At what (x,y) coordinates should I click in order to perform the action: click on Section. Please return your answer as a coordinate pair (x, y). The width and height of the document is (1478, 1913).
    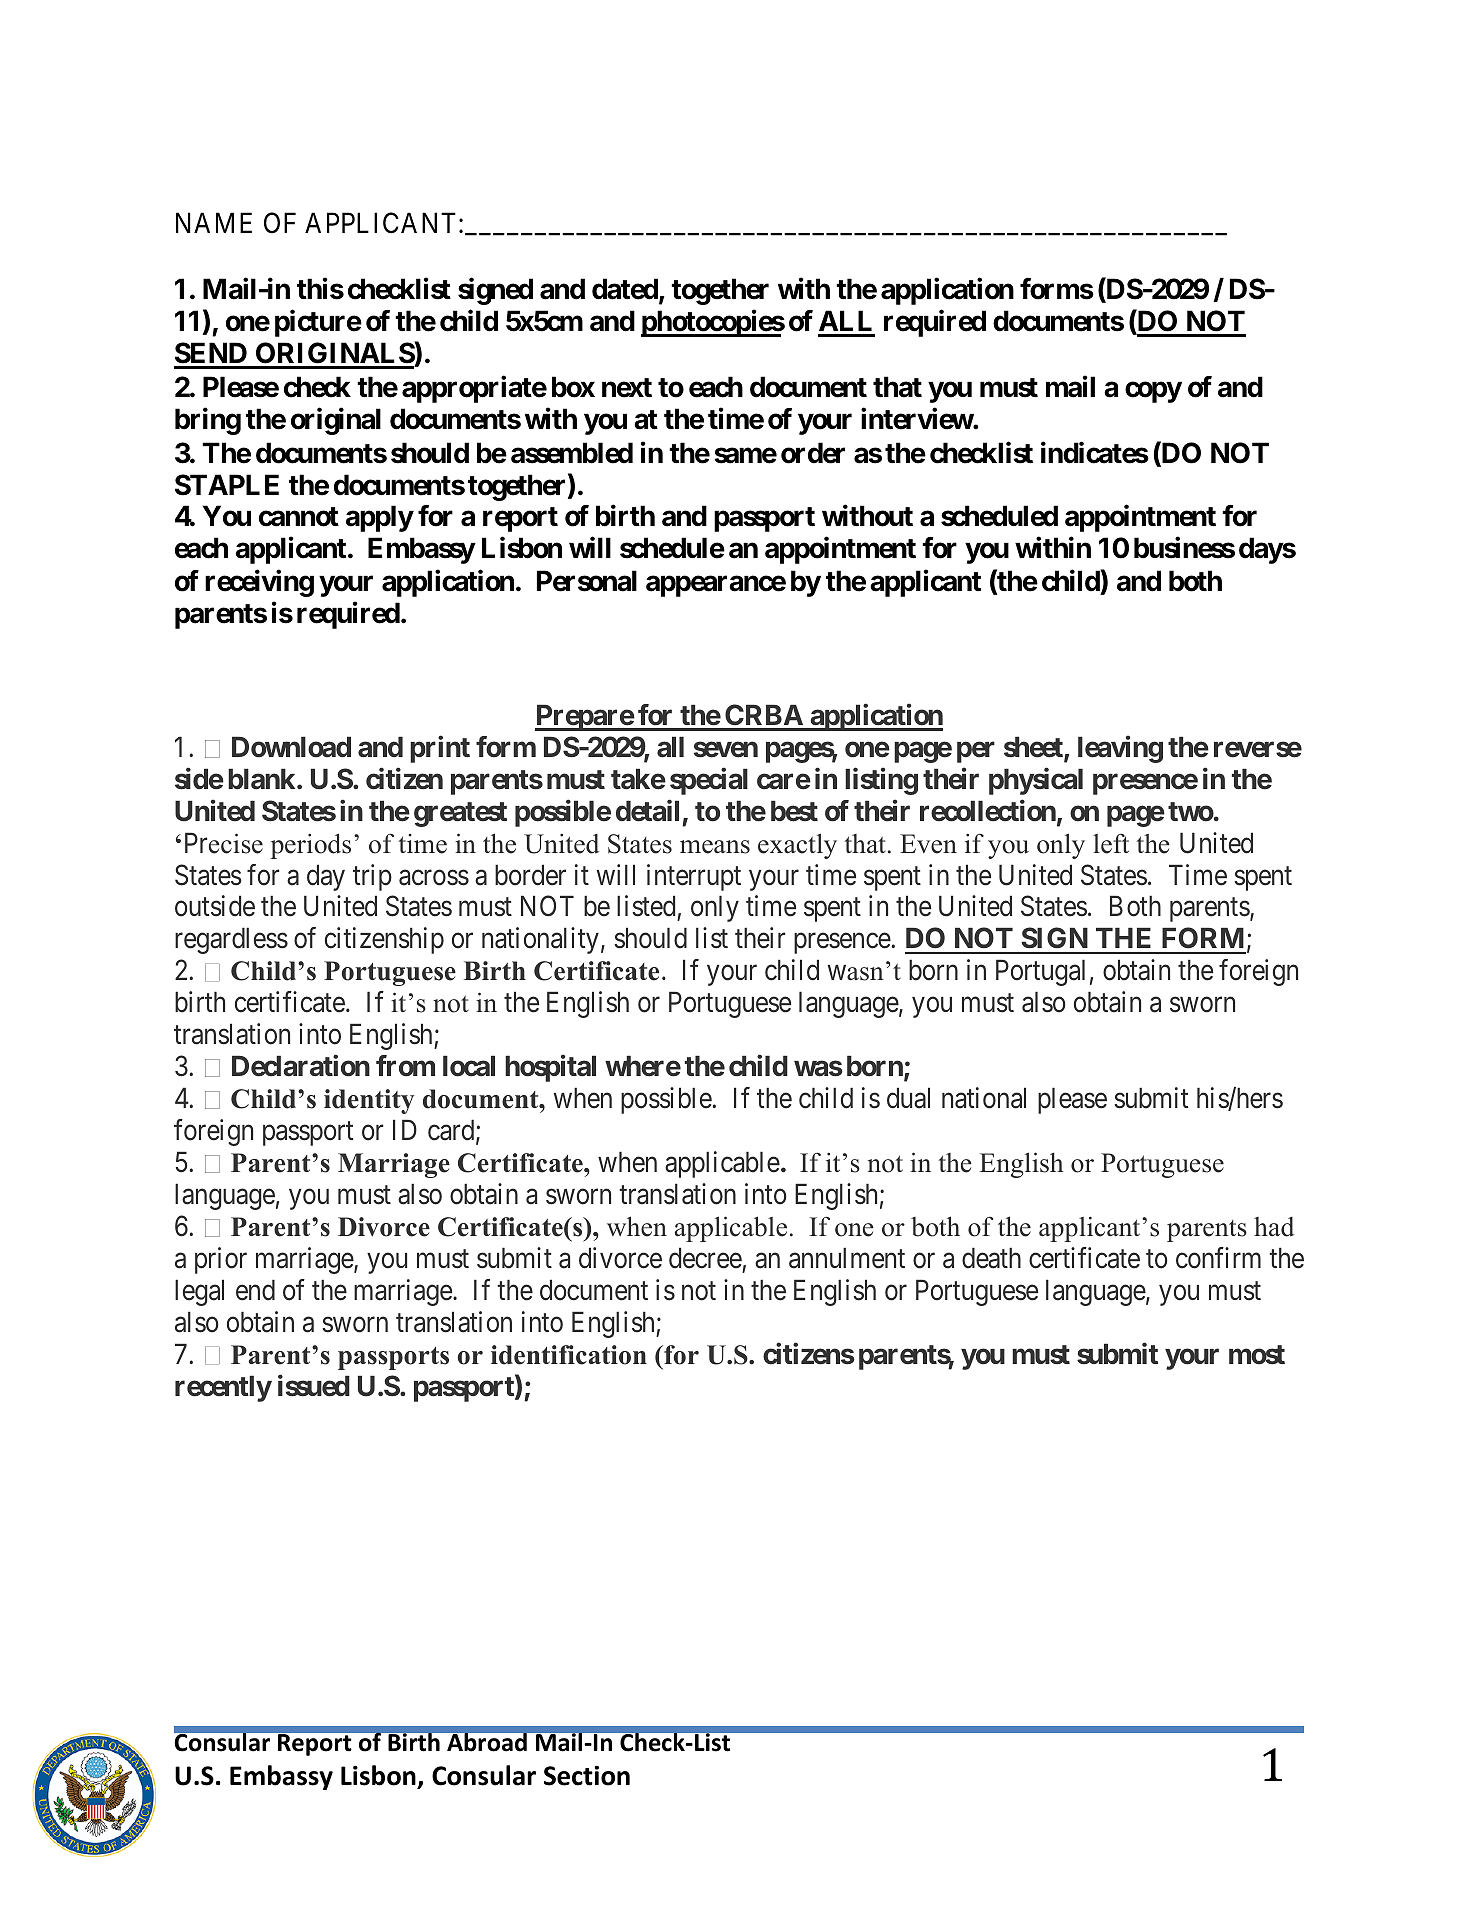
    Looking at the image, I should click on (587, 1776).
